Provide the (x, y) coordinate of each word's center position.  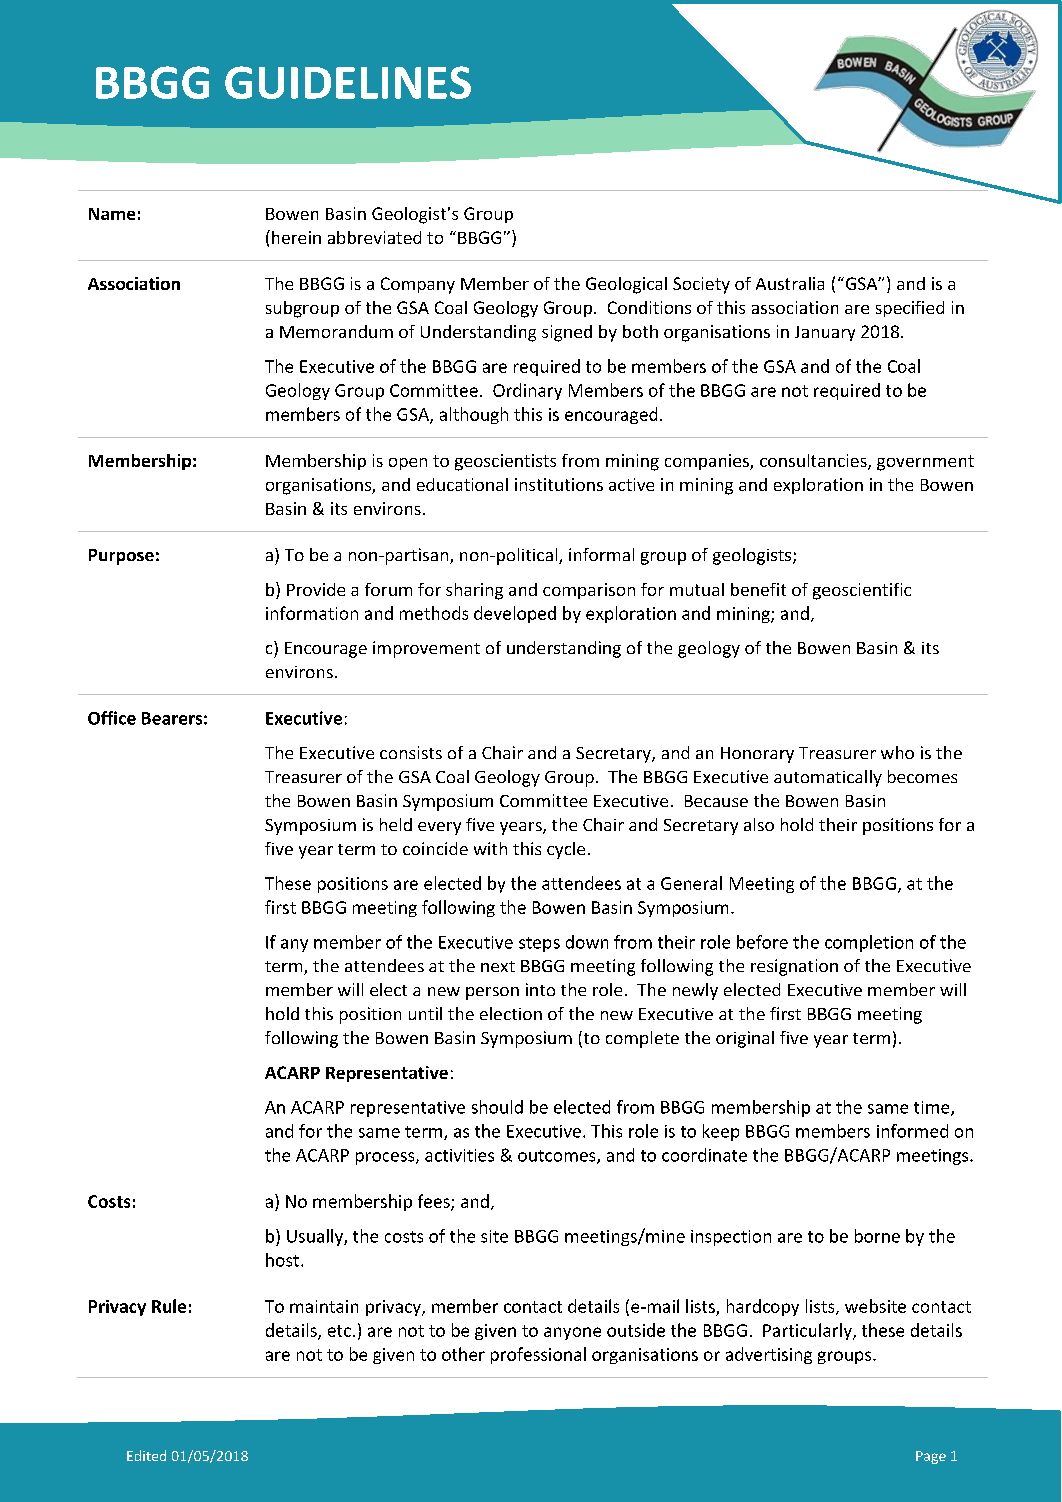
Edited (146, 1455)
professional (538, 1355)
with (490, 848)
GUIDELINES (348, 82)
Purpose (121, 557)
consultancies (814, 462)
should (497, 1107)
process (386, 1158)
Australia (790, 283)
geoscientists (505, 462)
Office (112, 718)
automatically (828, 778)
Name (112, 214)
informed (912, 1131)
